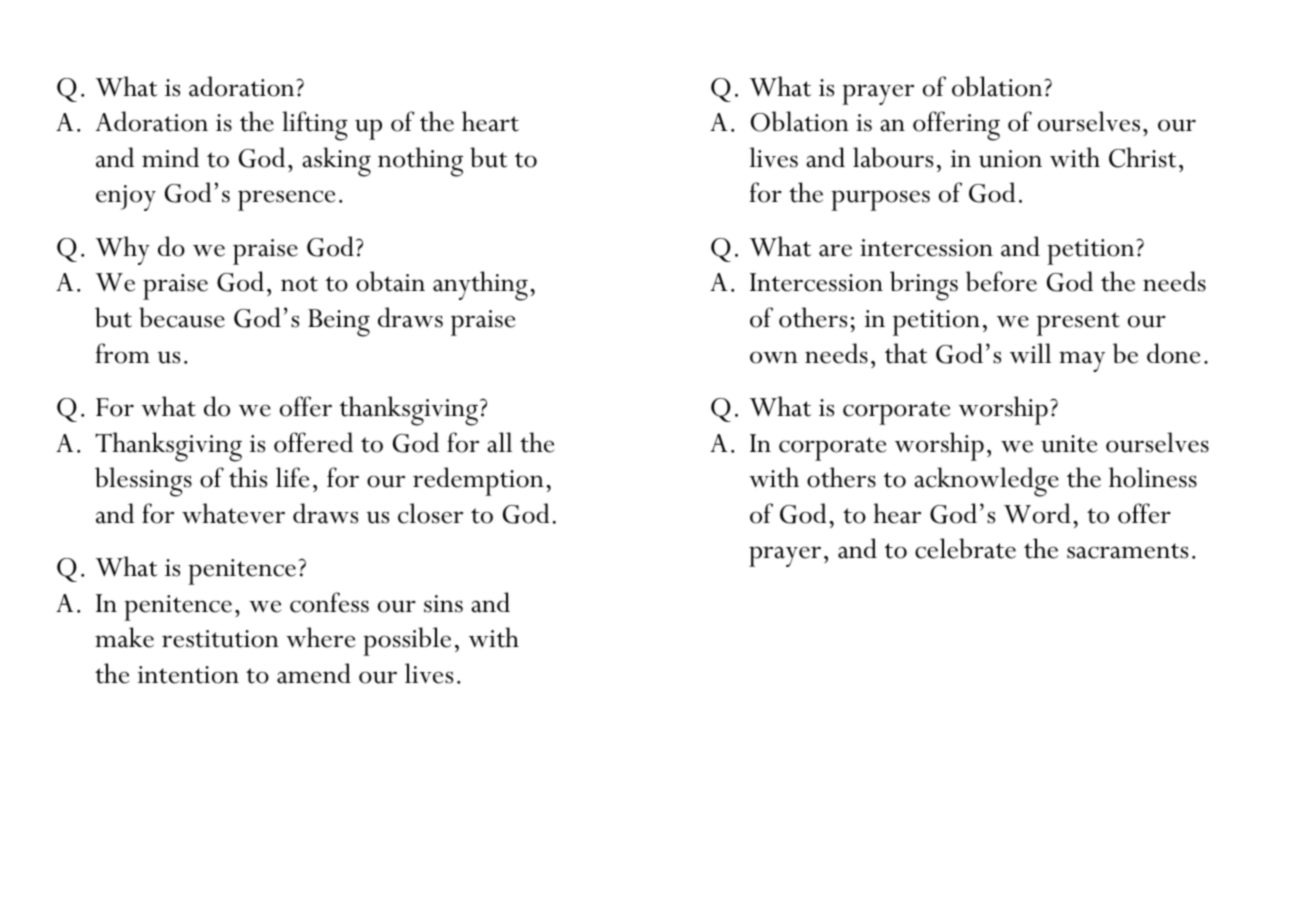 The image size is (1308, 924). What do you see at coordinates (315, 126) in the page?
I see `lifting` at bounding box center [315, 126].
